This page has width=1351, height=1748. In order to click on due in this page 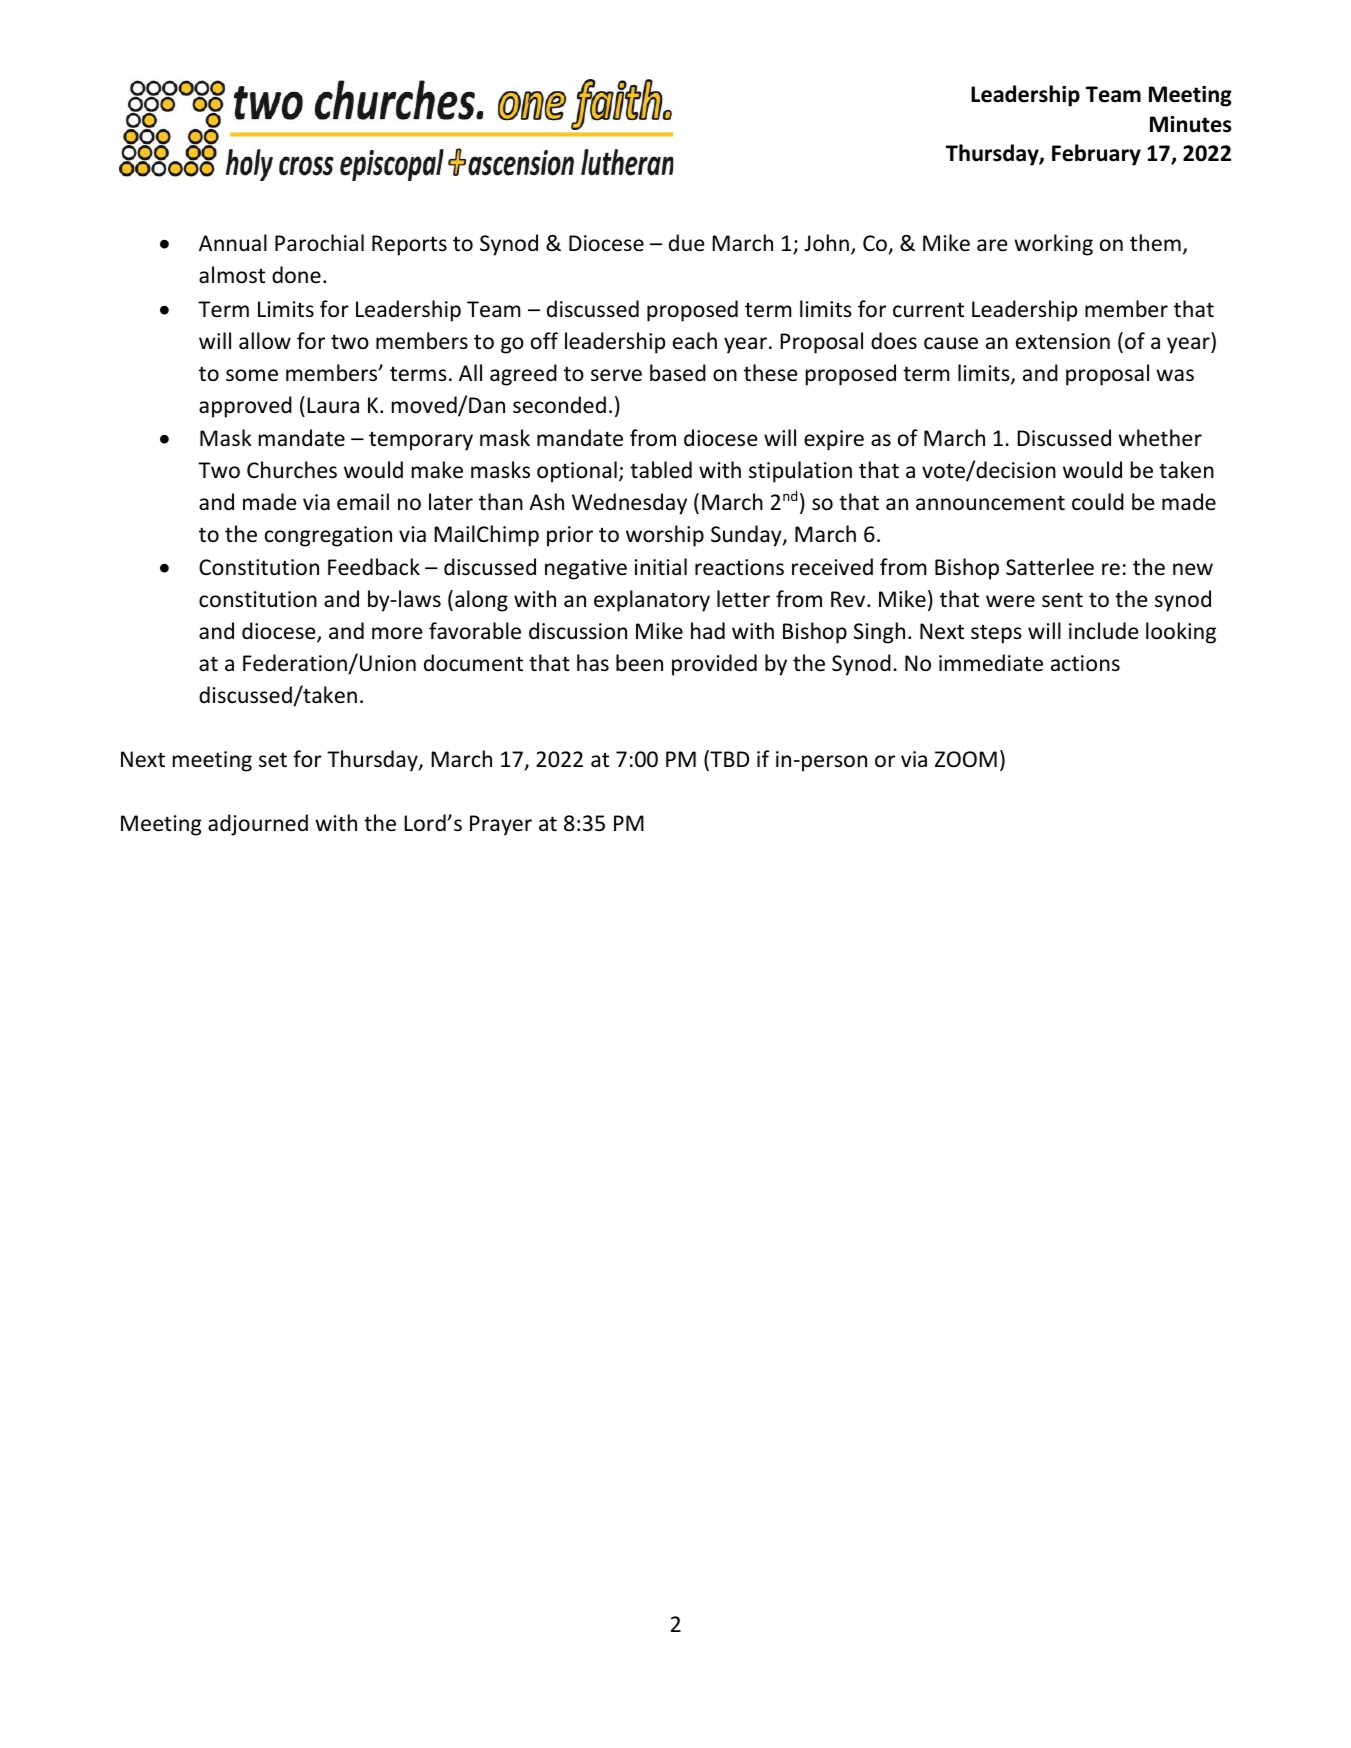, I will do `click(687, 243)`.
